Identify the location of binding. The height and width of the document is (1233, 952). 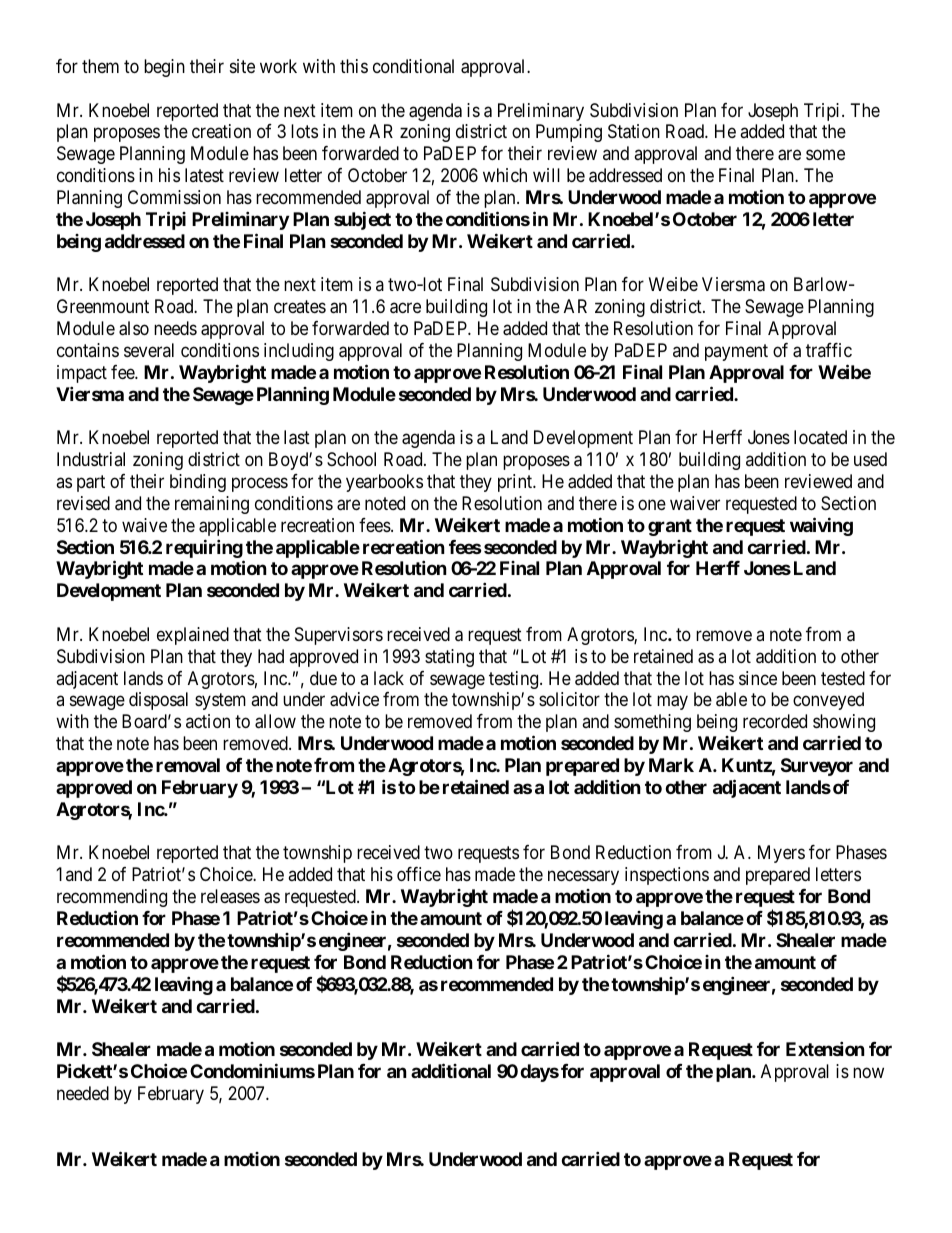
(198, 483).
